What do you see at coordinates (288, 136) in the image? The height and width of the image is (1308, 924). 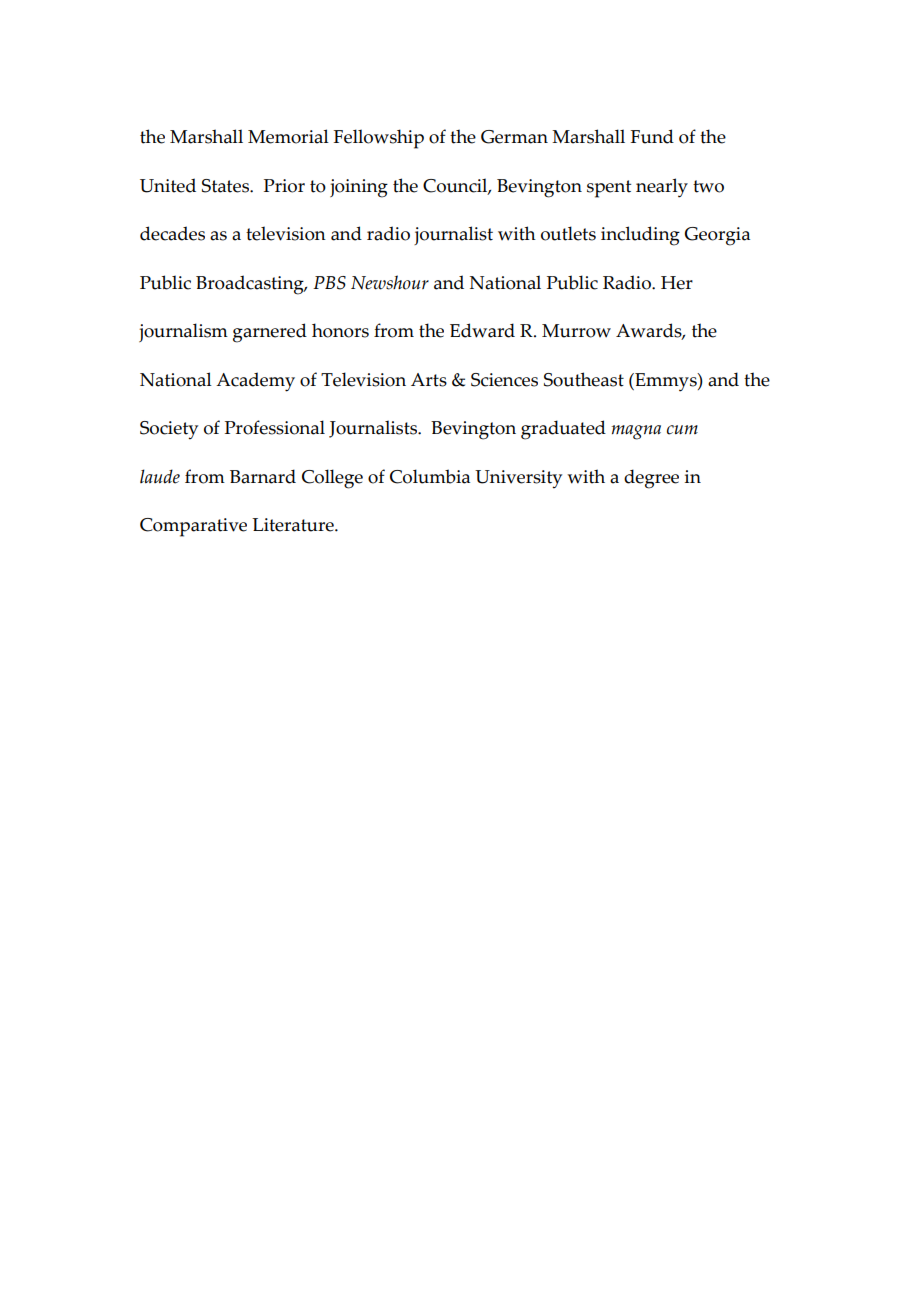 I see `Memorial` at bounding box center [288, 136].
